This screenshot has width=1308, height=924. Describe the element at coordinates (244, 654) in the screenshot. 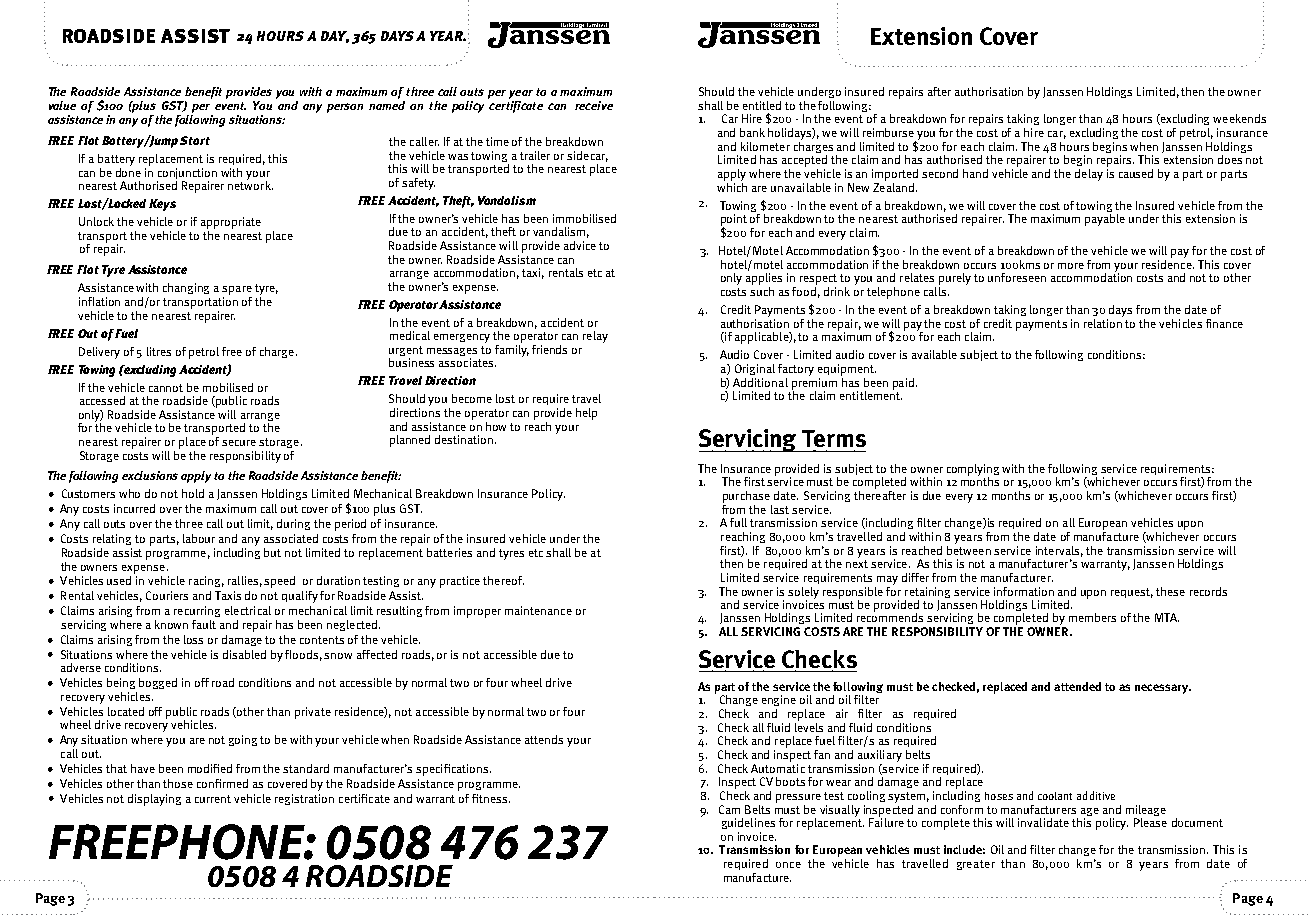

I see `disabled` at that location.
